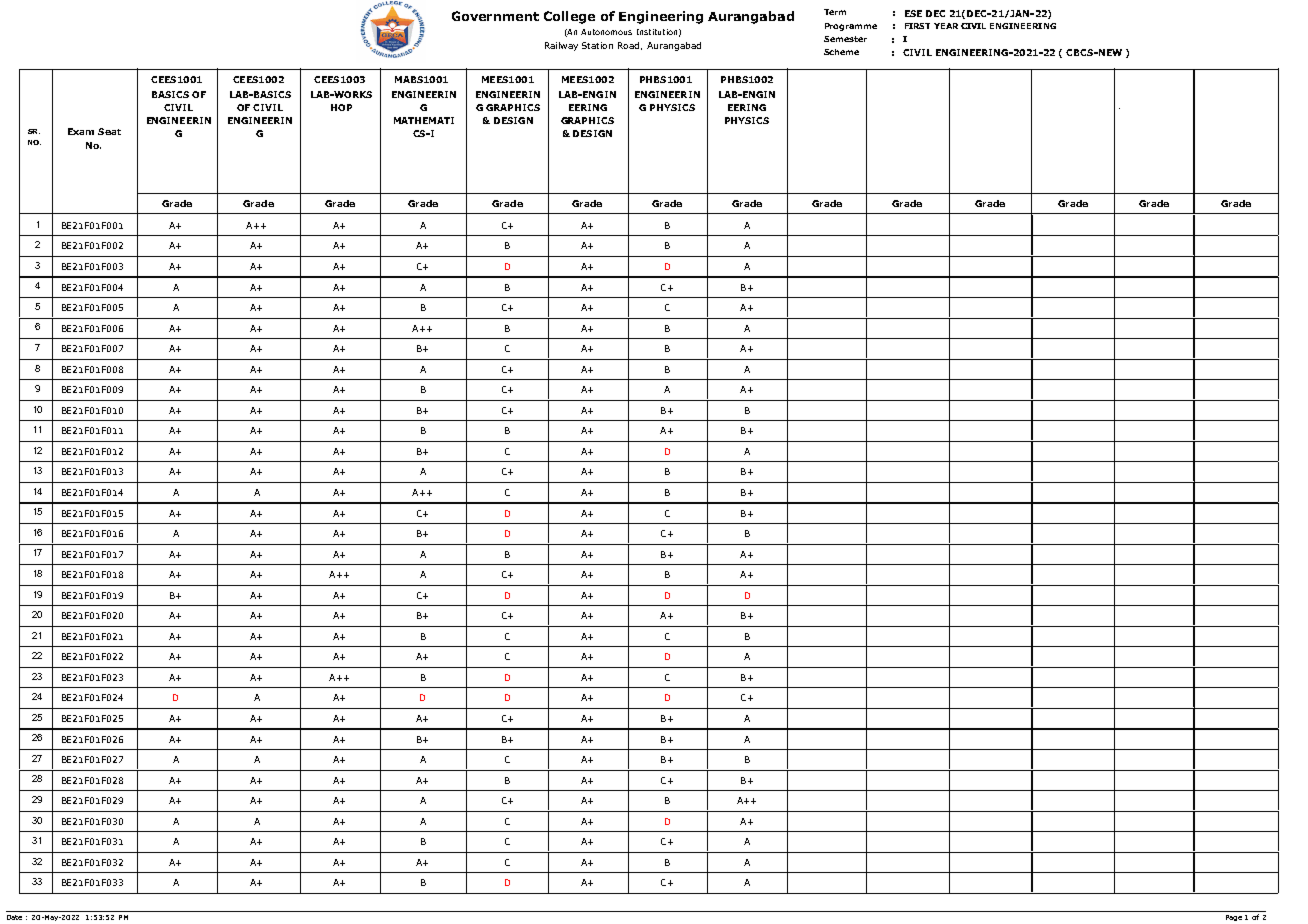  Describe the element at coordinates (341, 107) in the image. I see `HOP` at that location.
